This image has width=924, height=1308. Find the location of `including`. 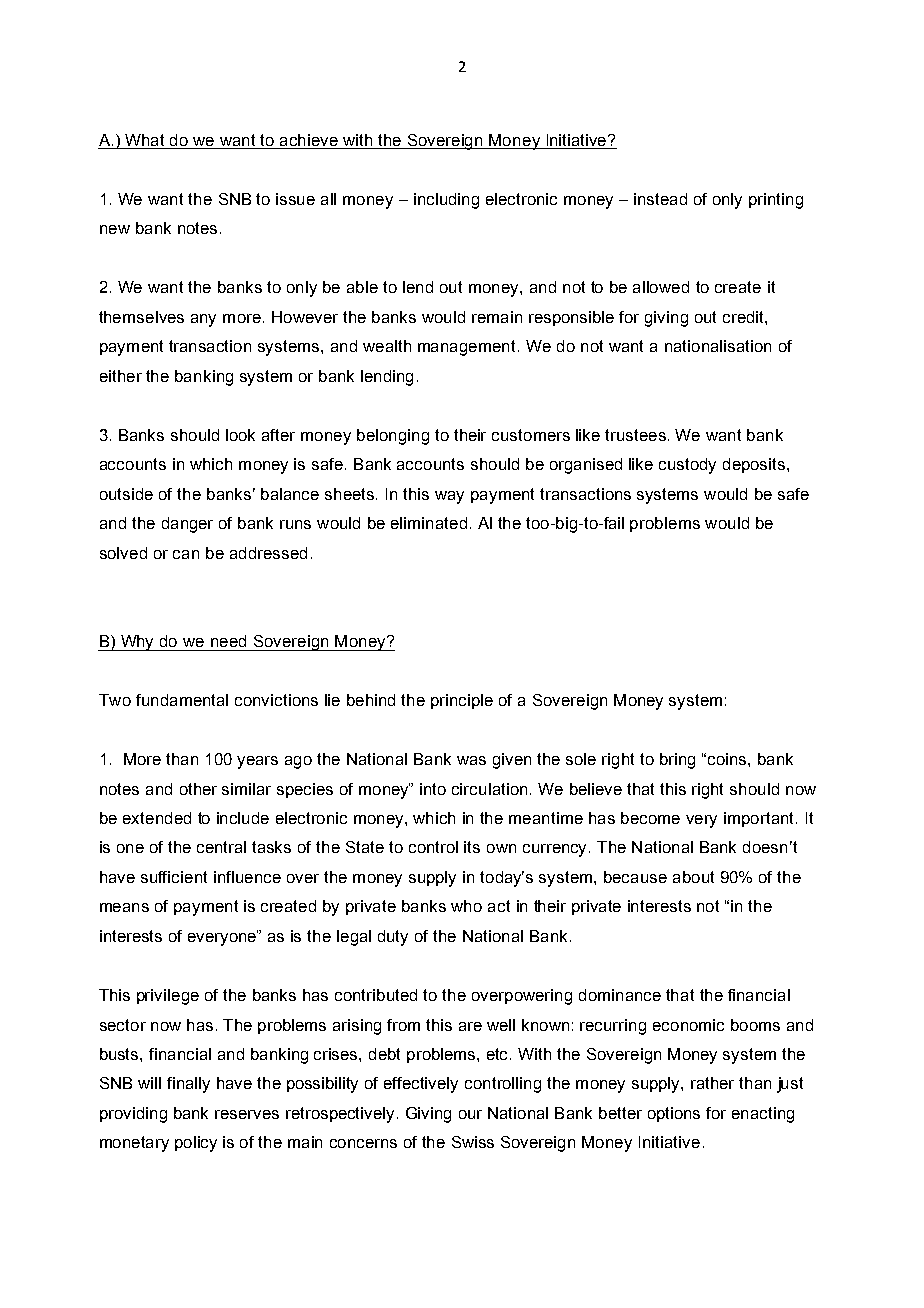

including is located at coordinates (446, 201).
